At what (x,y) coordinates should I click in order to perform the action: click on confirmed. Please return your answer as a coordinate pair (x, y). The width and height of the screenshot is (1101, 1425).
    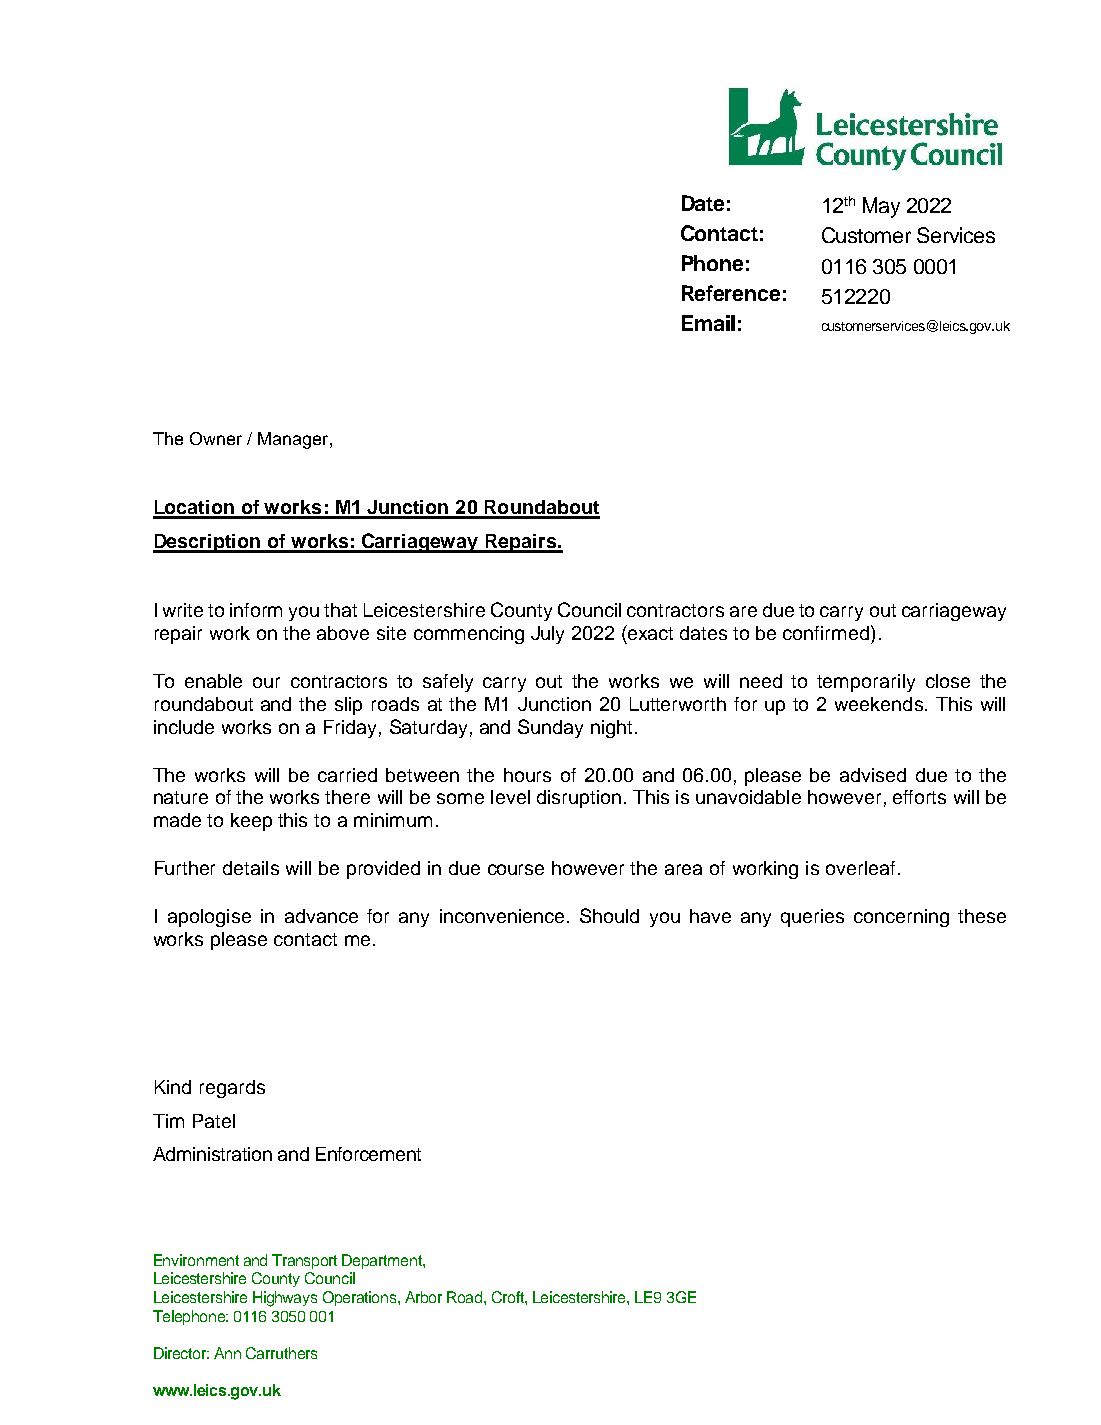
    Looking at the image, I should click on (827, 632).
